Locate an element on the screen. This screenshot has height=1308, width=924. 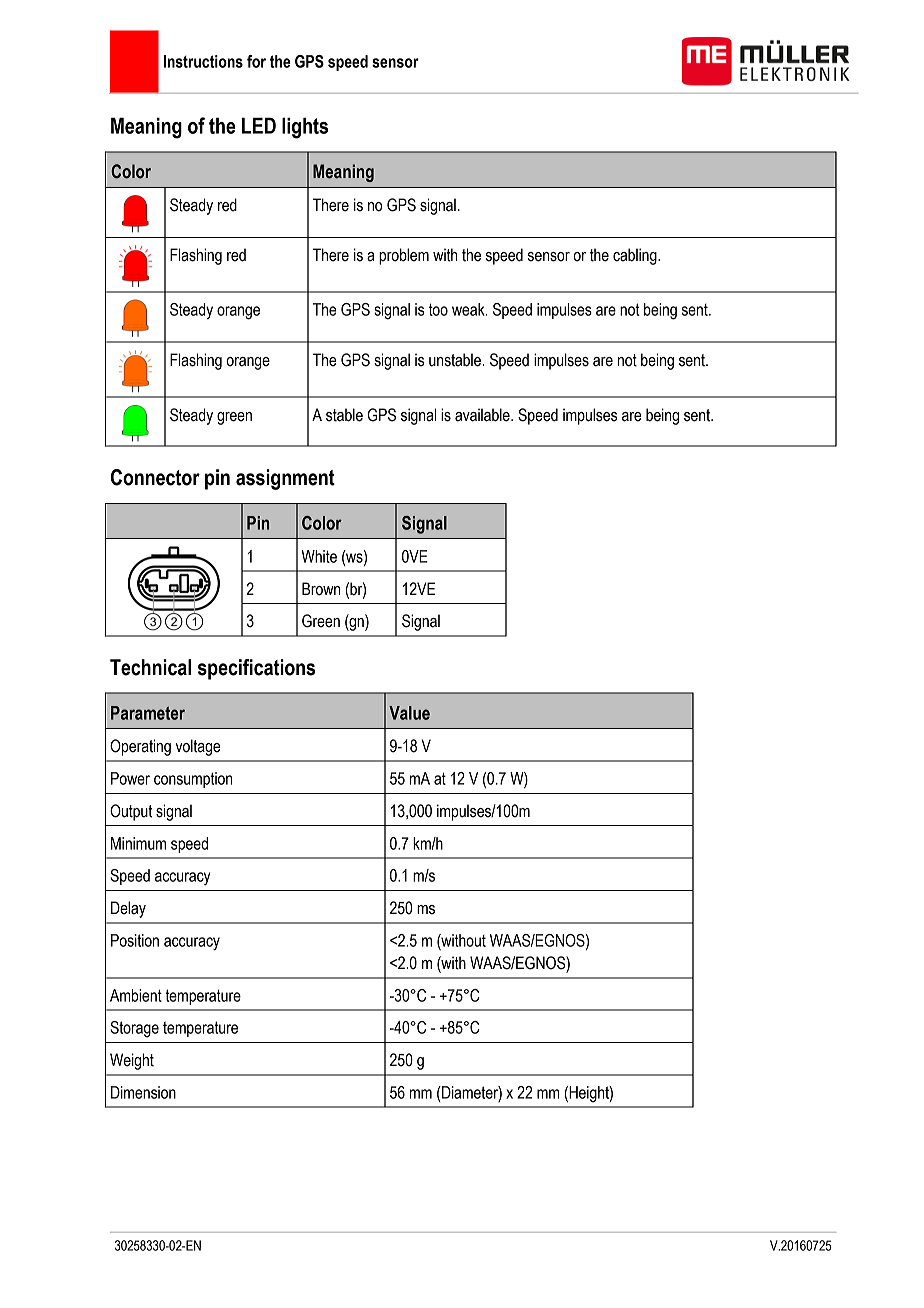
available is located at coordinates (483, 415).
